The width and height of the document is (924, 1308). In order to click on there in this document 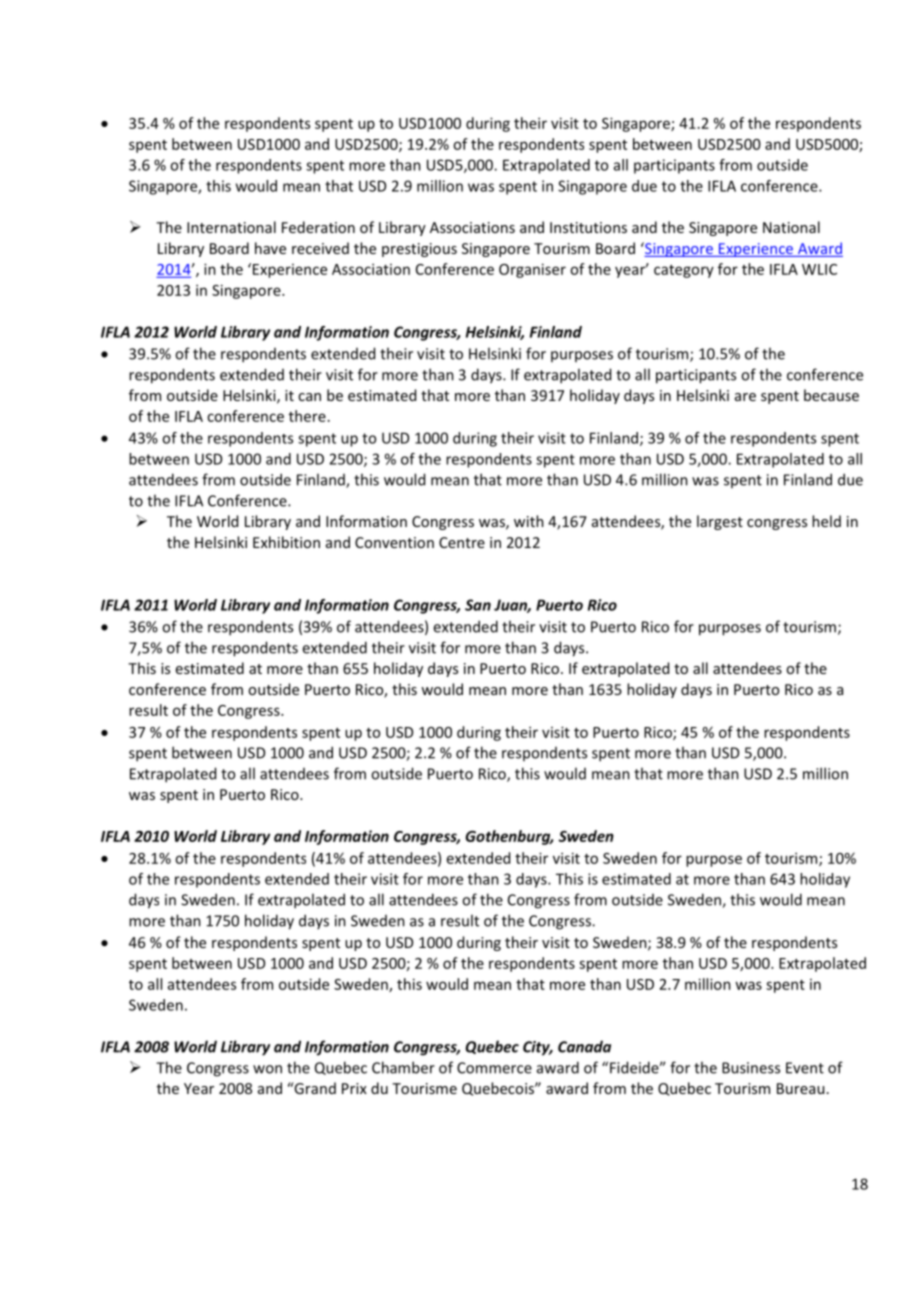, I will do `click(307, 416)`.
